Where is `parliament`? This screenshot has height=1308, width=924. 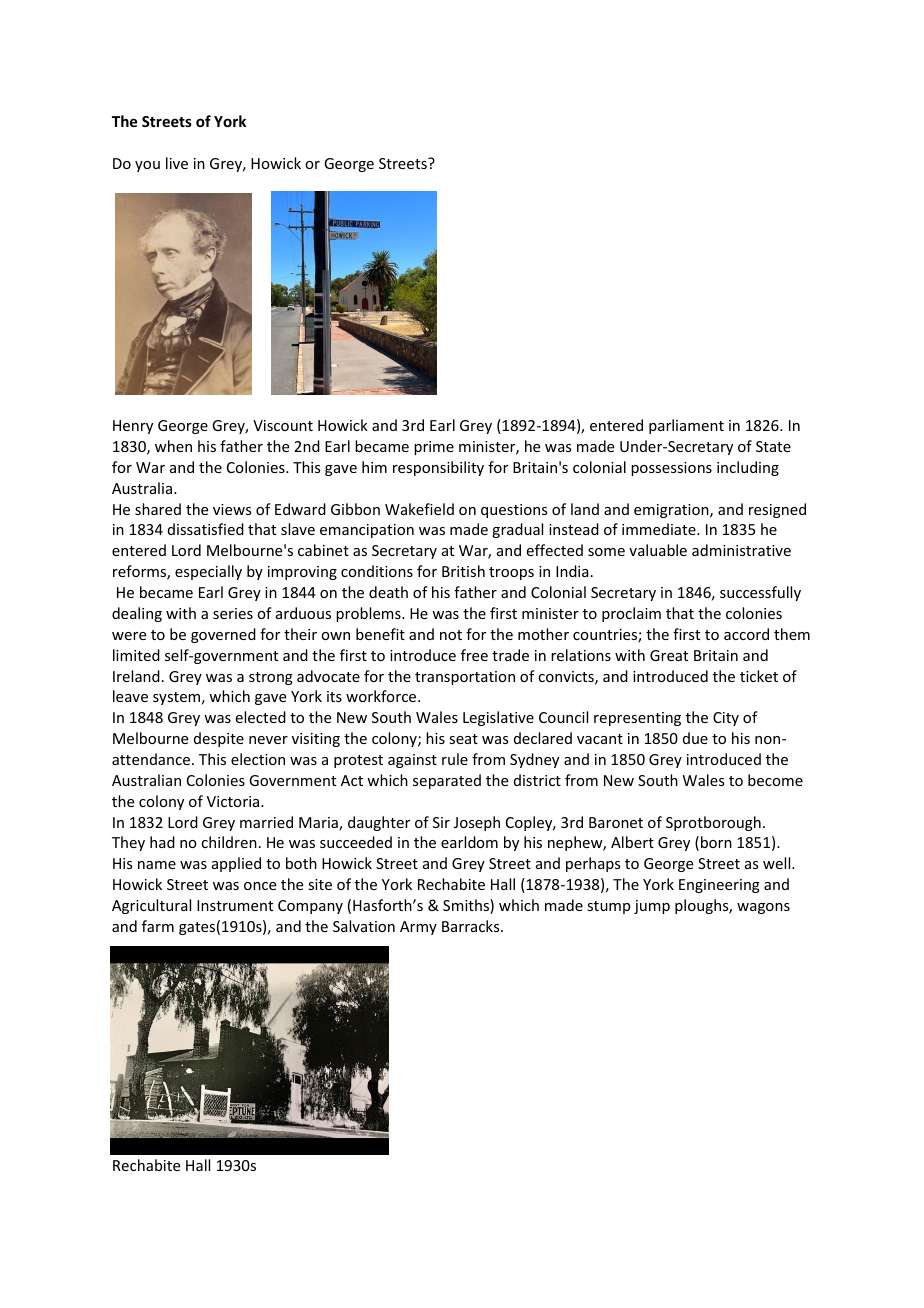 parliament is located at coordinates (686, 426).
